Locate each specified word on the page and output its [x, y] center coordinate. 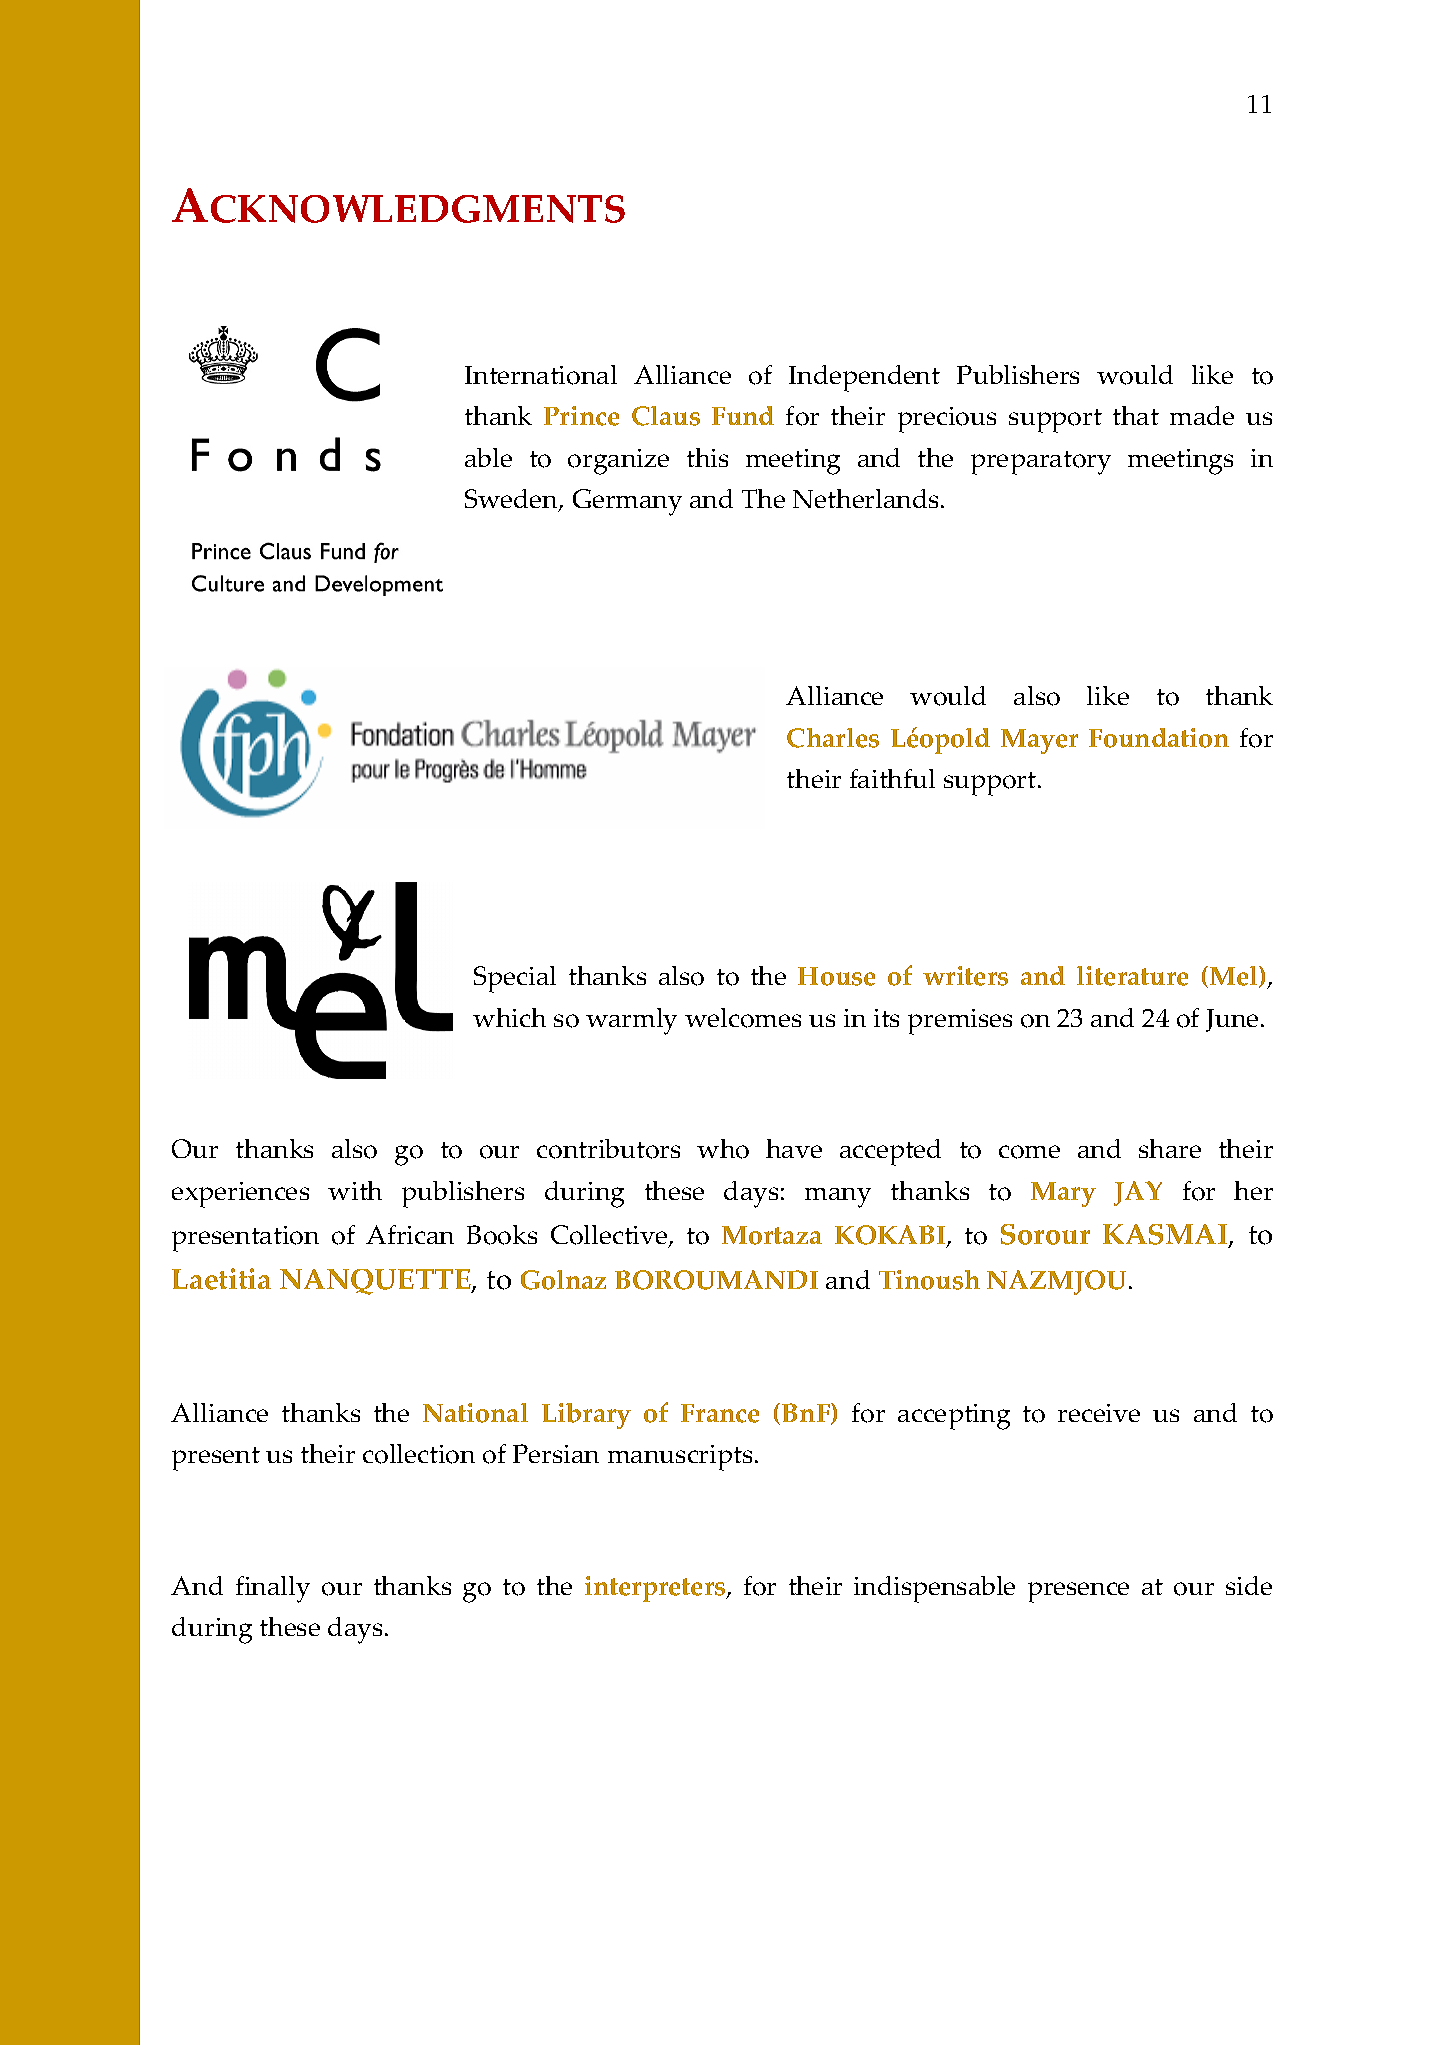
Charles [833, 738]
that [1136, 415]
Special [515, 979]
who [723, 1149]
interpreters [656, 1589]
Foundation [1159, 738]
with [355, 1190]
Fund [743, 415]
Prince [581, 416]
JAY [1138, 1193]
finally [273, 1589]
